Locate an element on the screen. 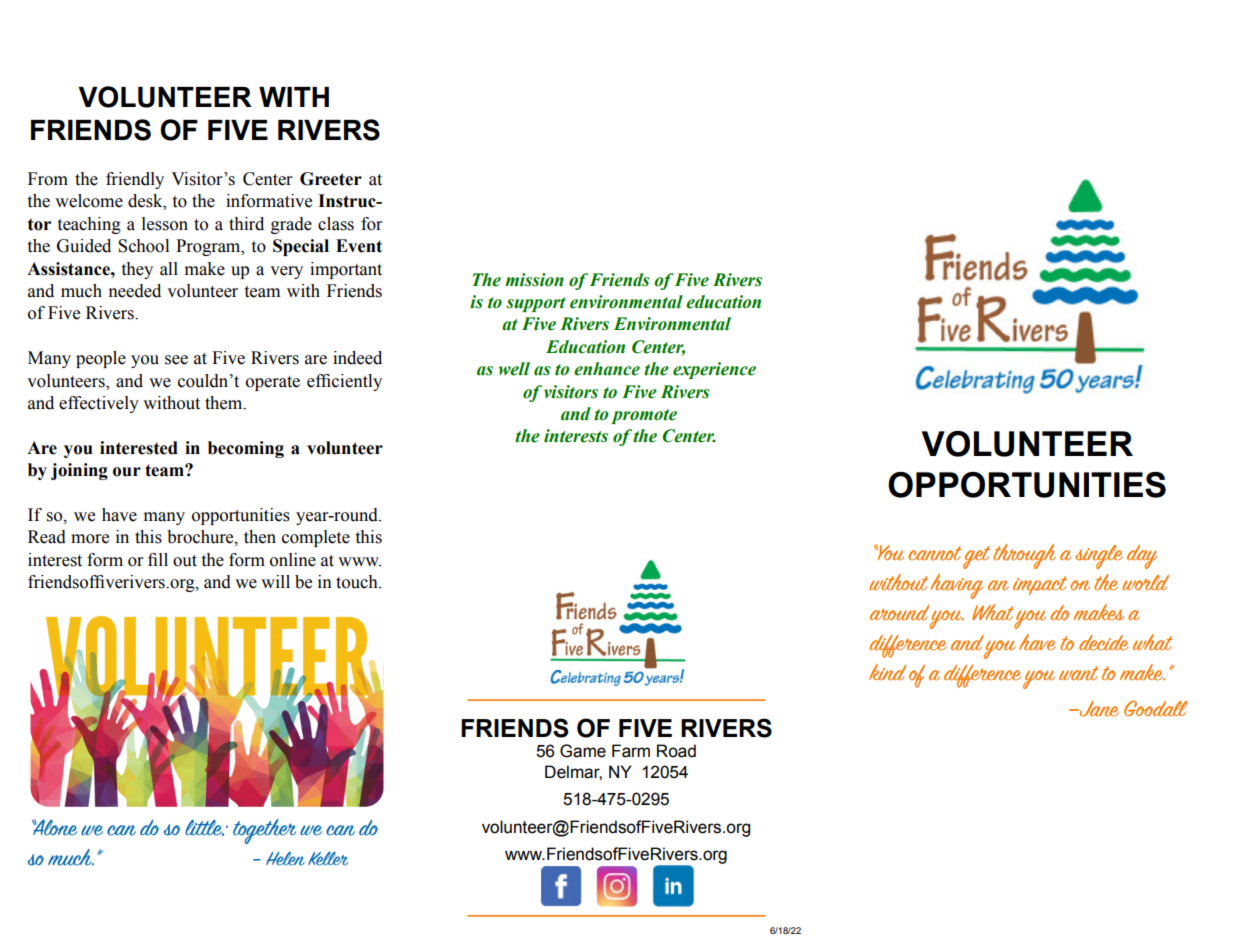 The image size is (1233, 952). then is located at coordinates (260, 537).
